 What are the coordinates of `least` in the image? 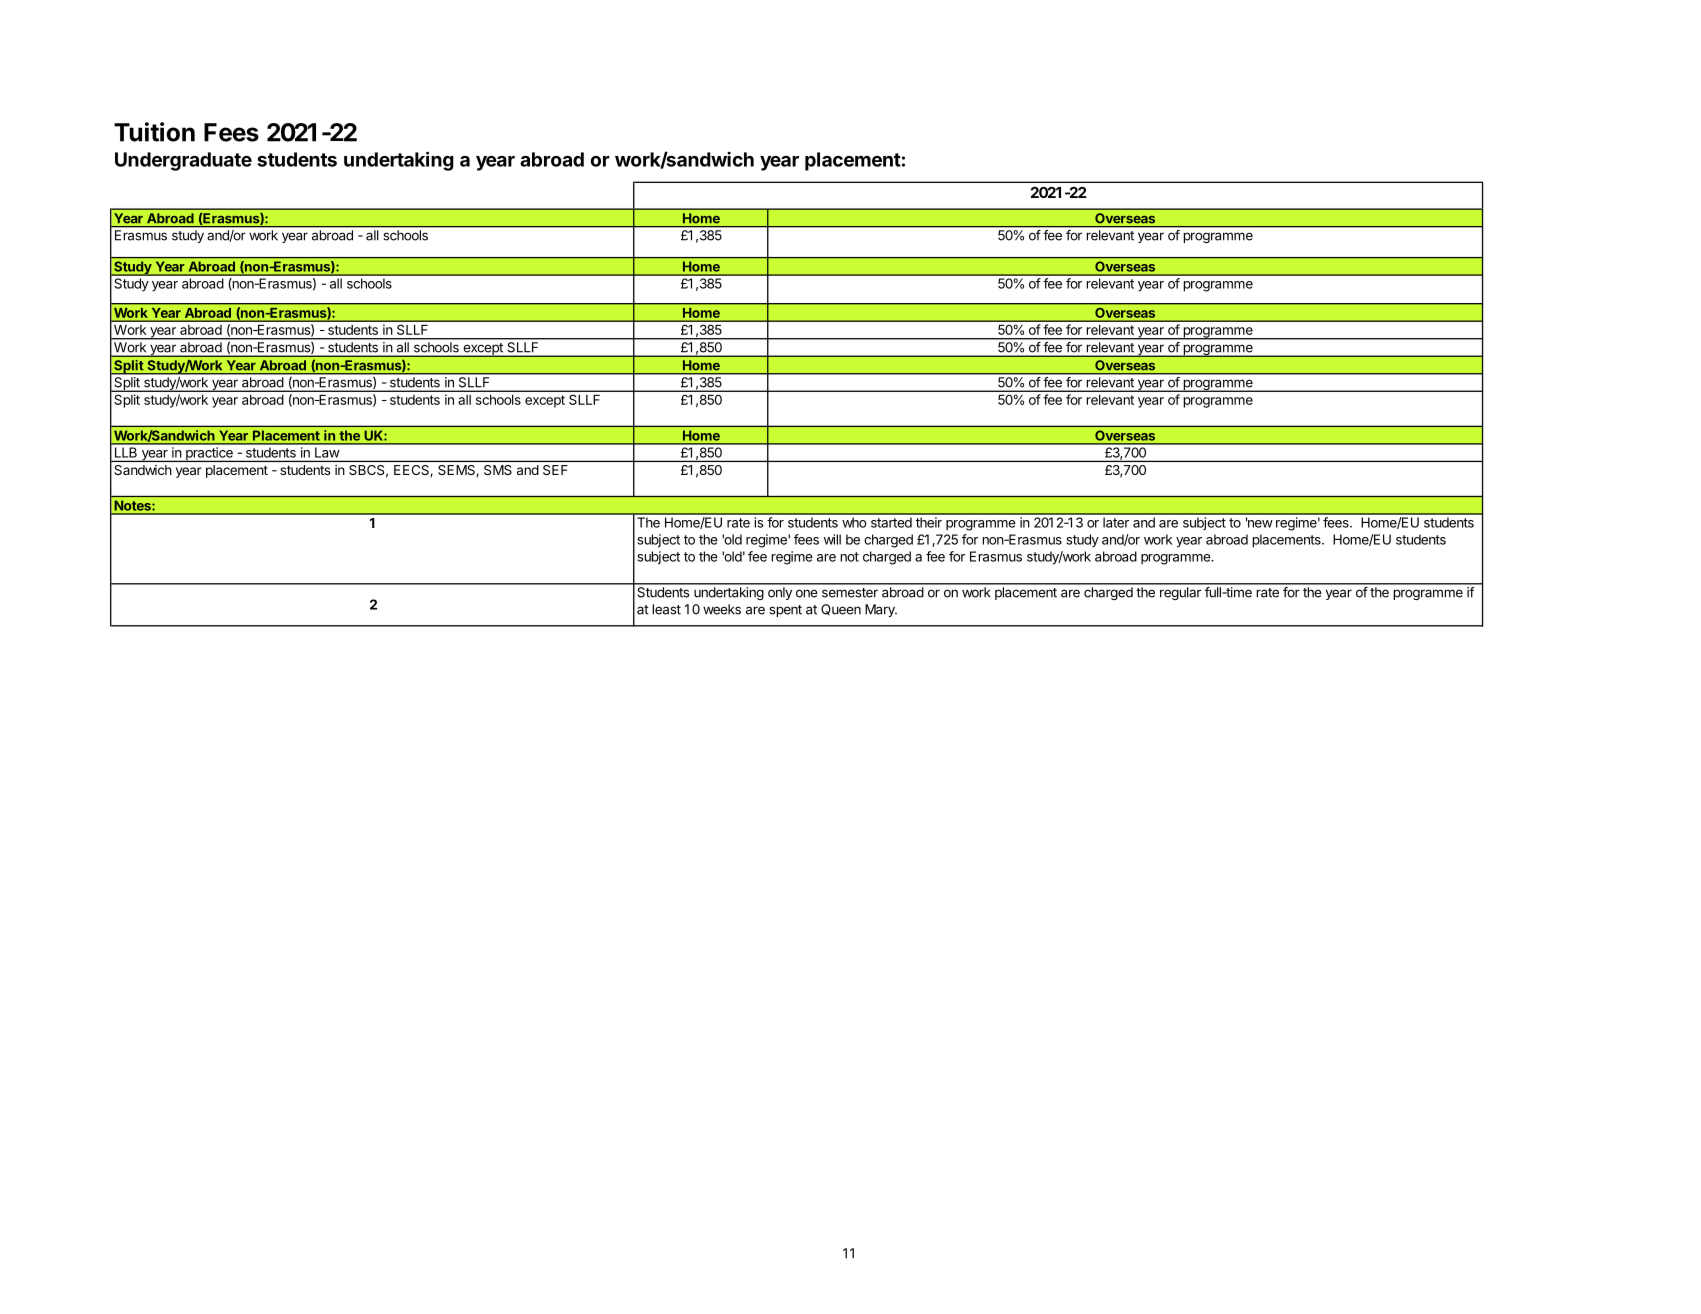 It's located at (666, 609).
